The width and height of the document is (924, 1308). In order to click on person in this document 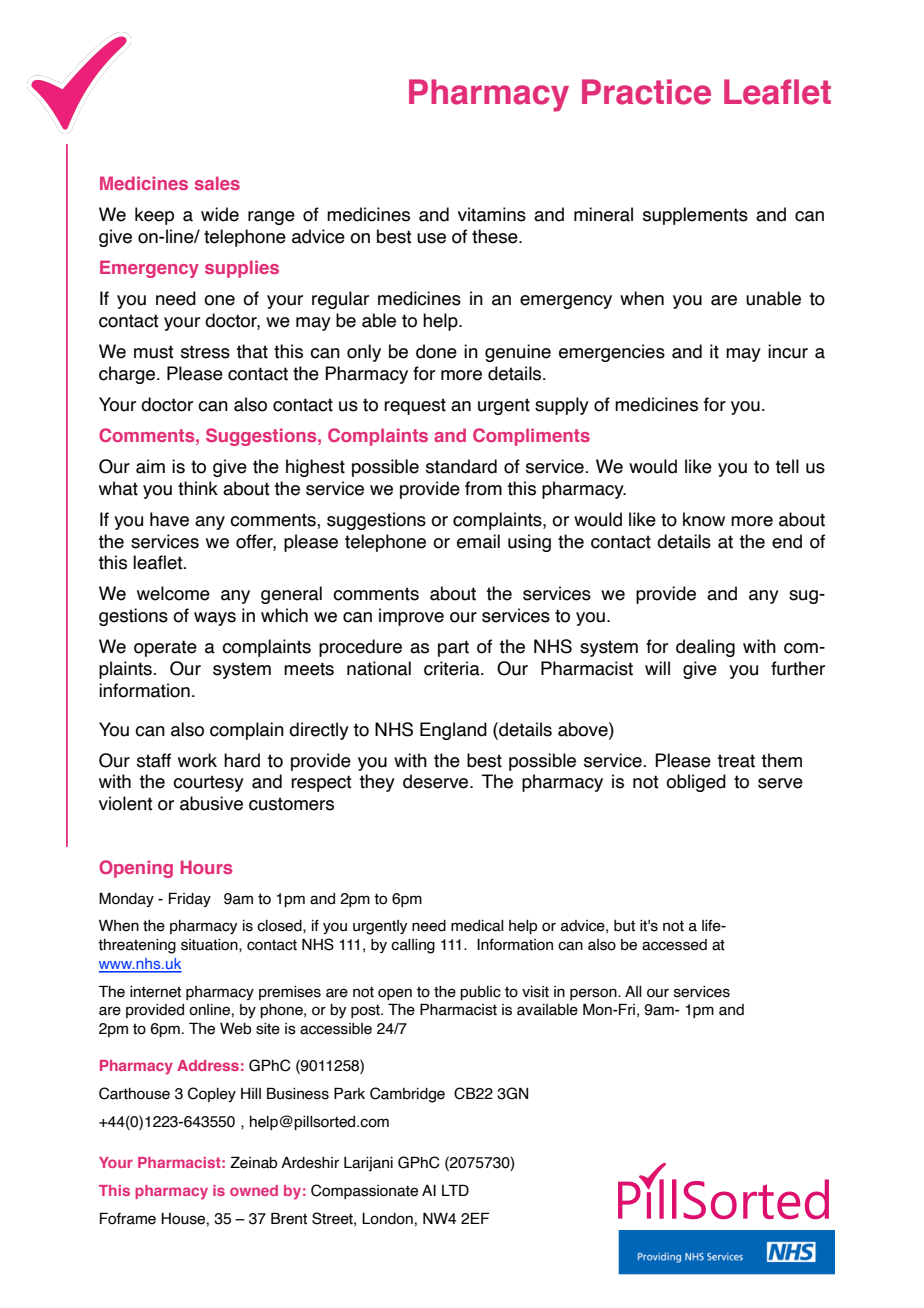, I will do `click(594, 994)`.
